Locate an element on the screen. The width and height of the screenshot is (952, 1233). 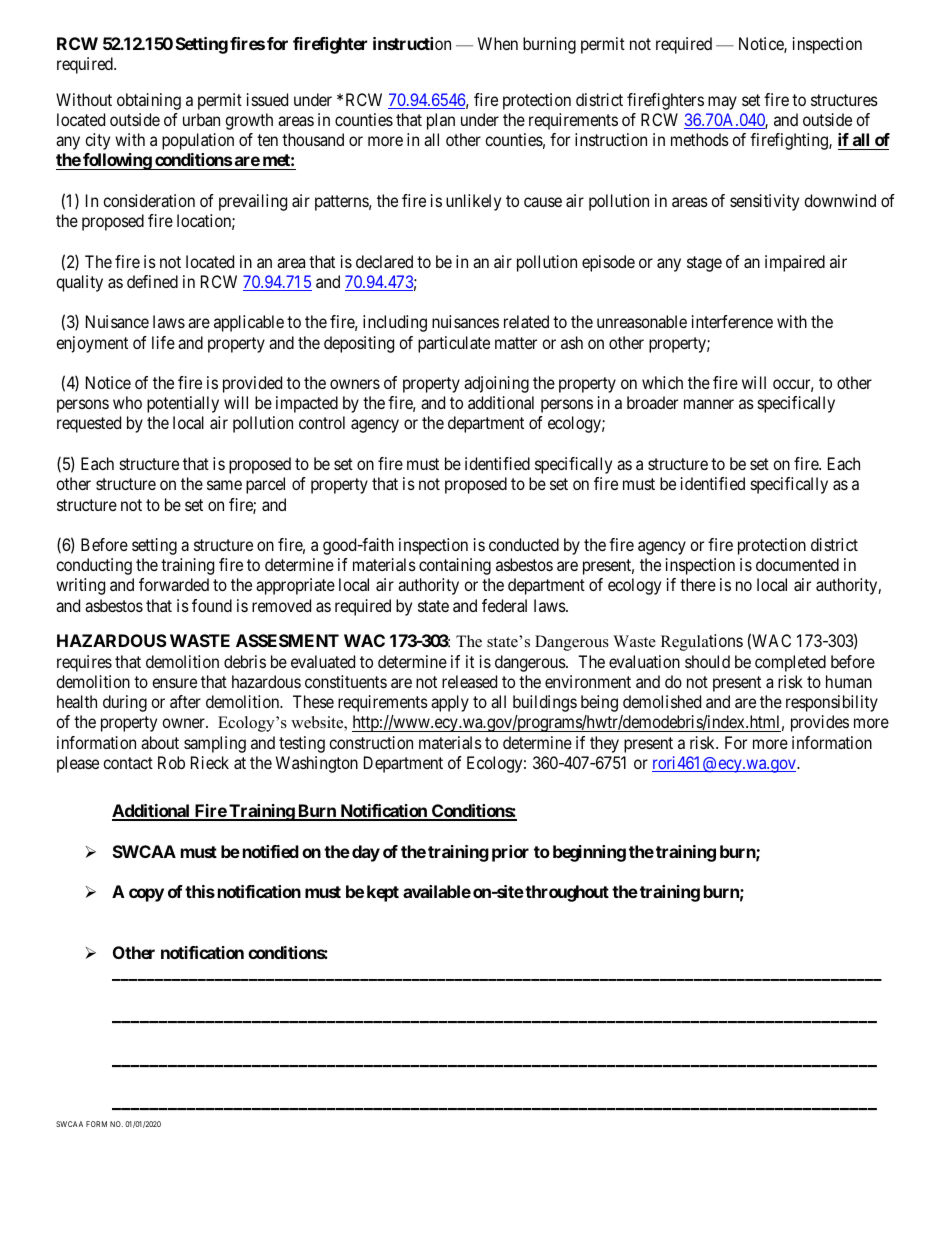
copy is located at coordinates (146, 895).
